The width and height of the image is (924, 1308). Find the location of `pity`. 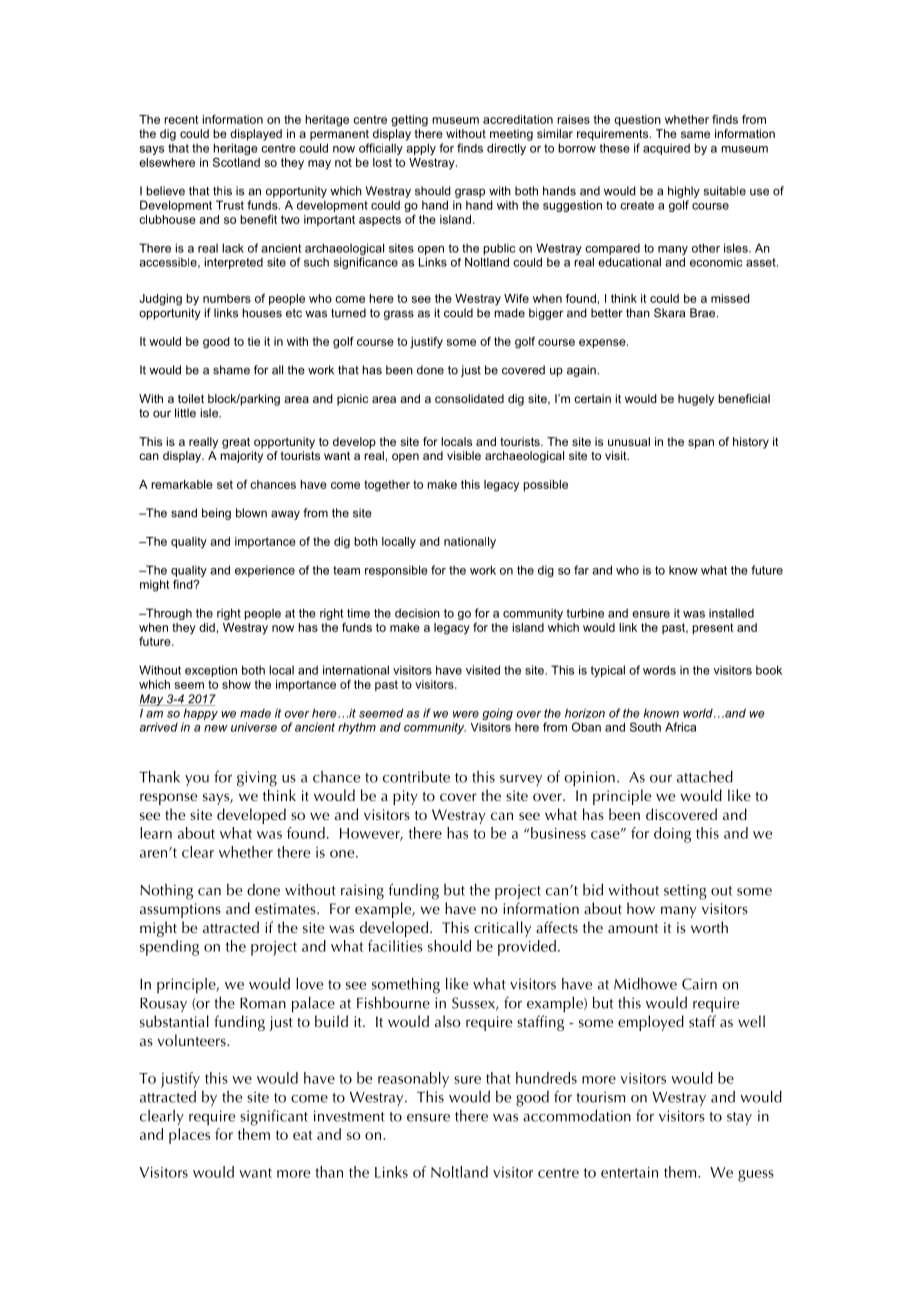

pity is located at coordinates (405, 797).
